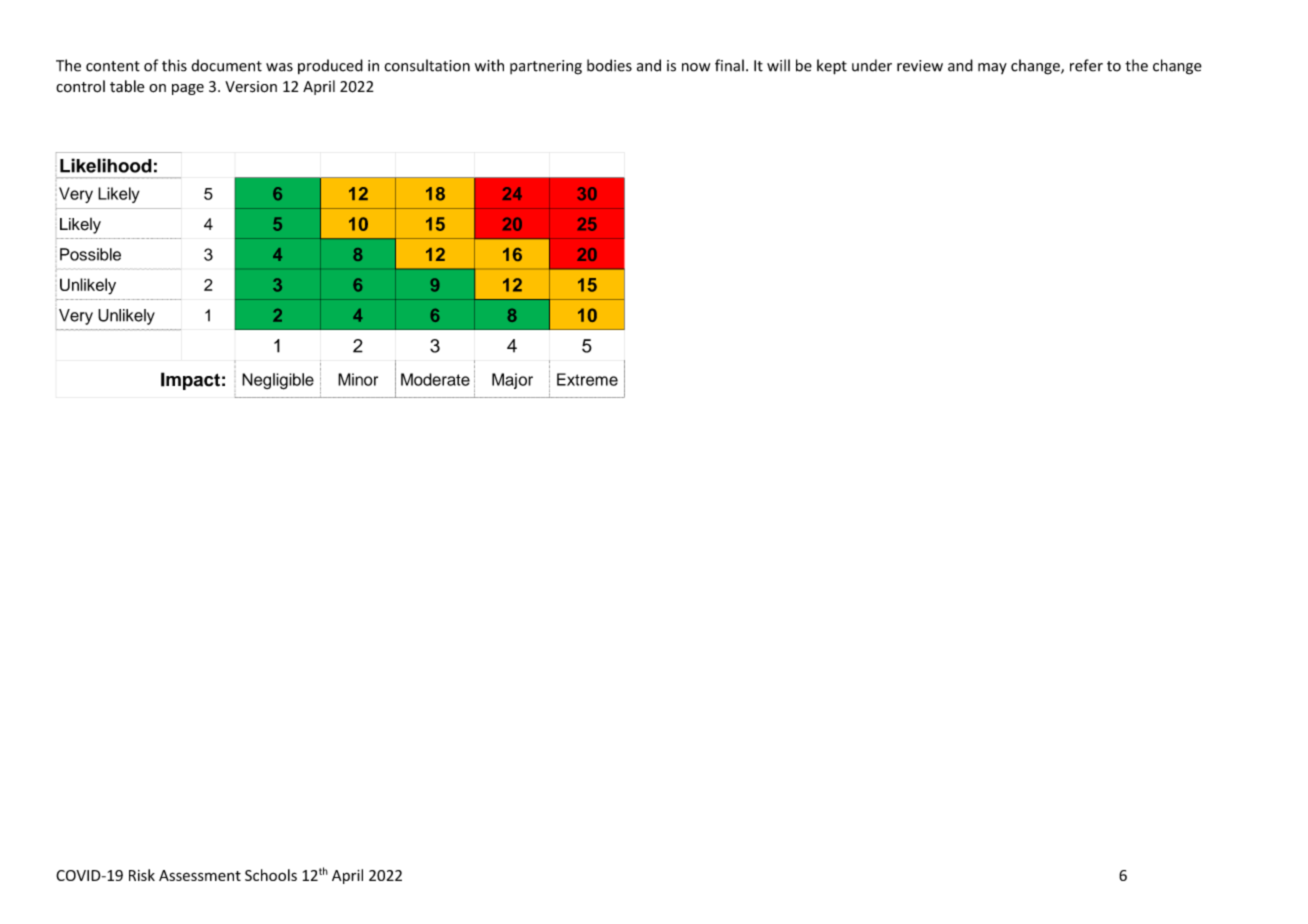 Image resolution: width=1308 pixels, height=924 pixels. I want to click on Schools, so click(271, 875).
